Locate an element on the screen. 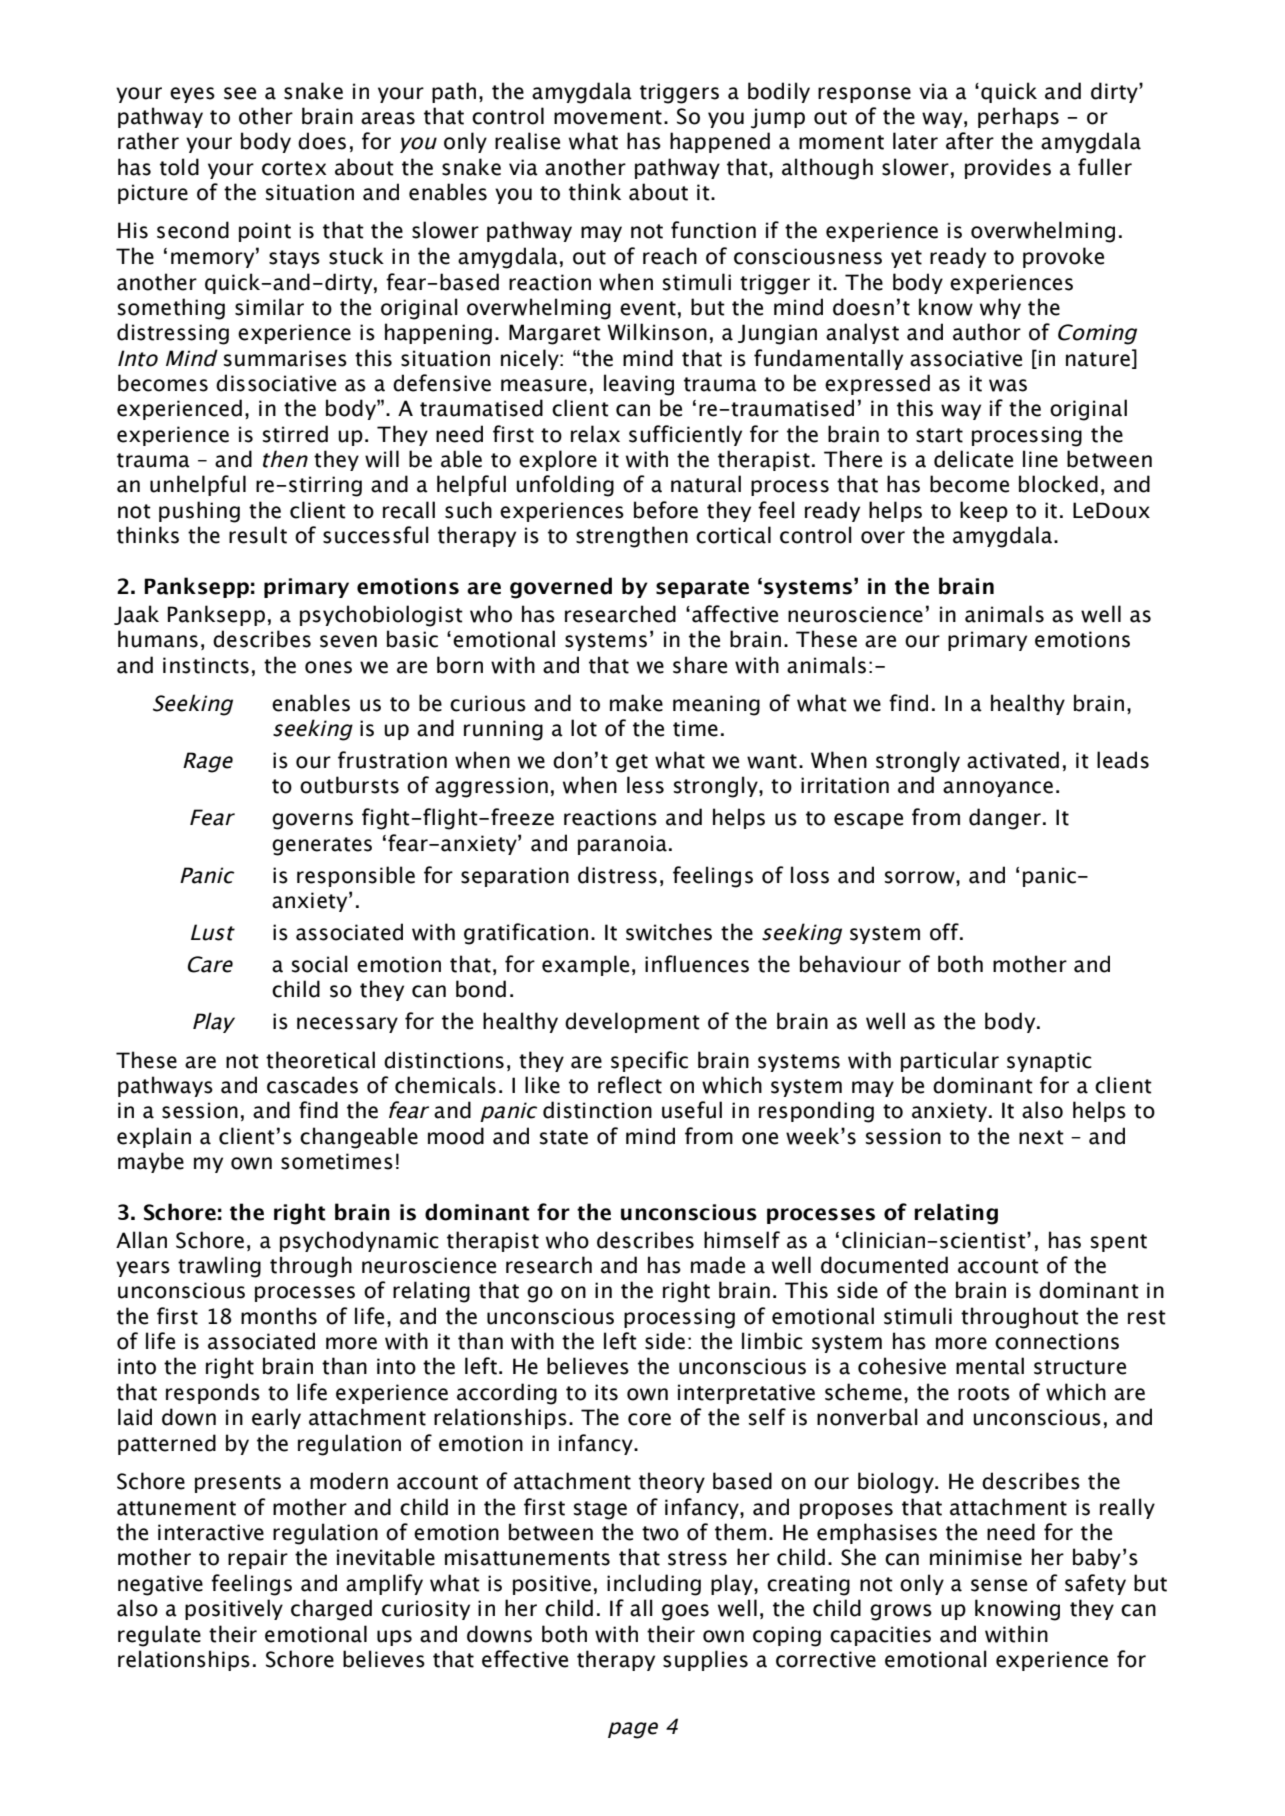 The image size is (1285, 1816). perhaps is located at coordinates (1018, 117).
